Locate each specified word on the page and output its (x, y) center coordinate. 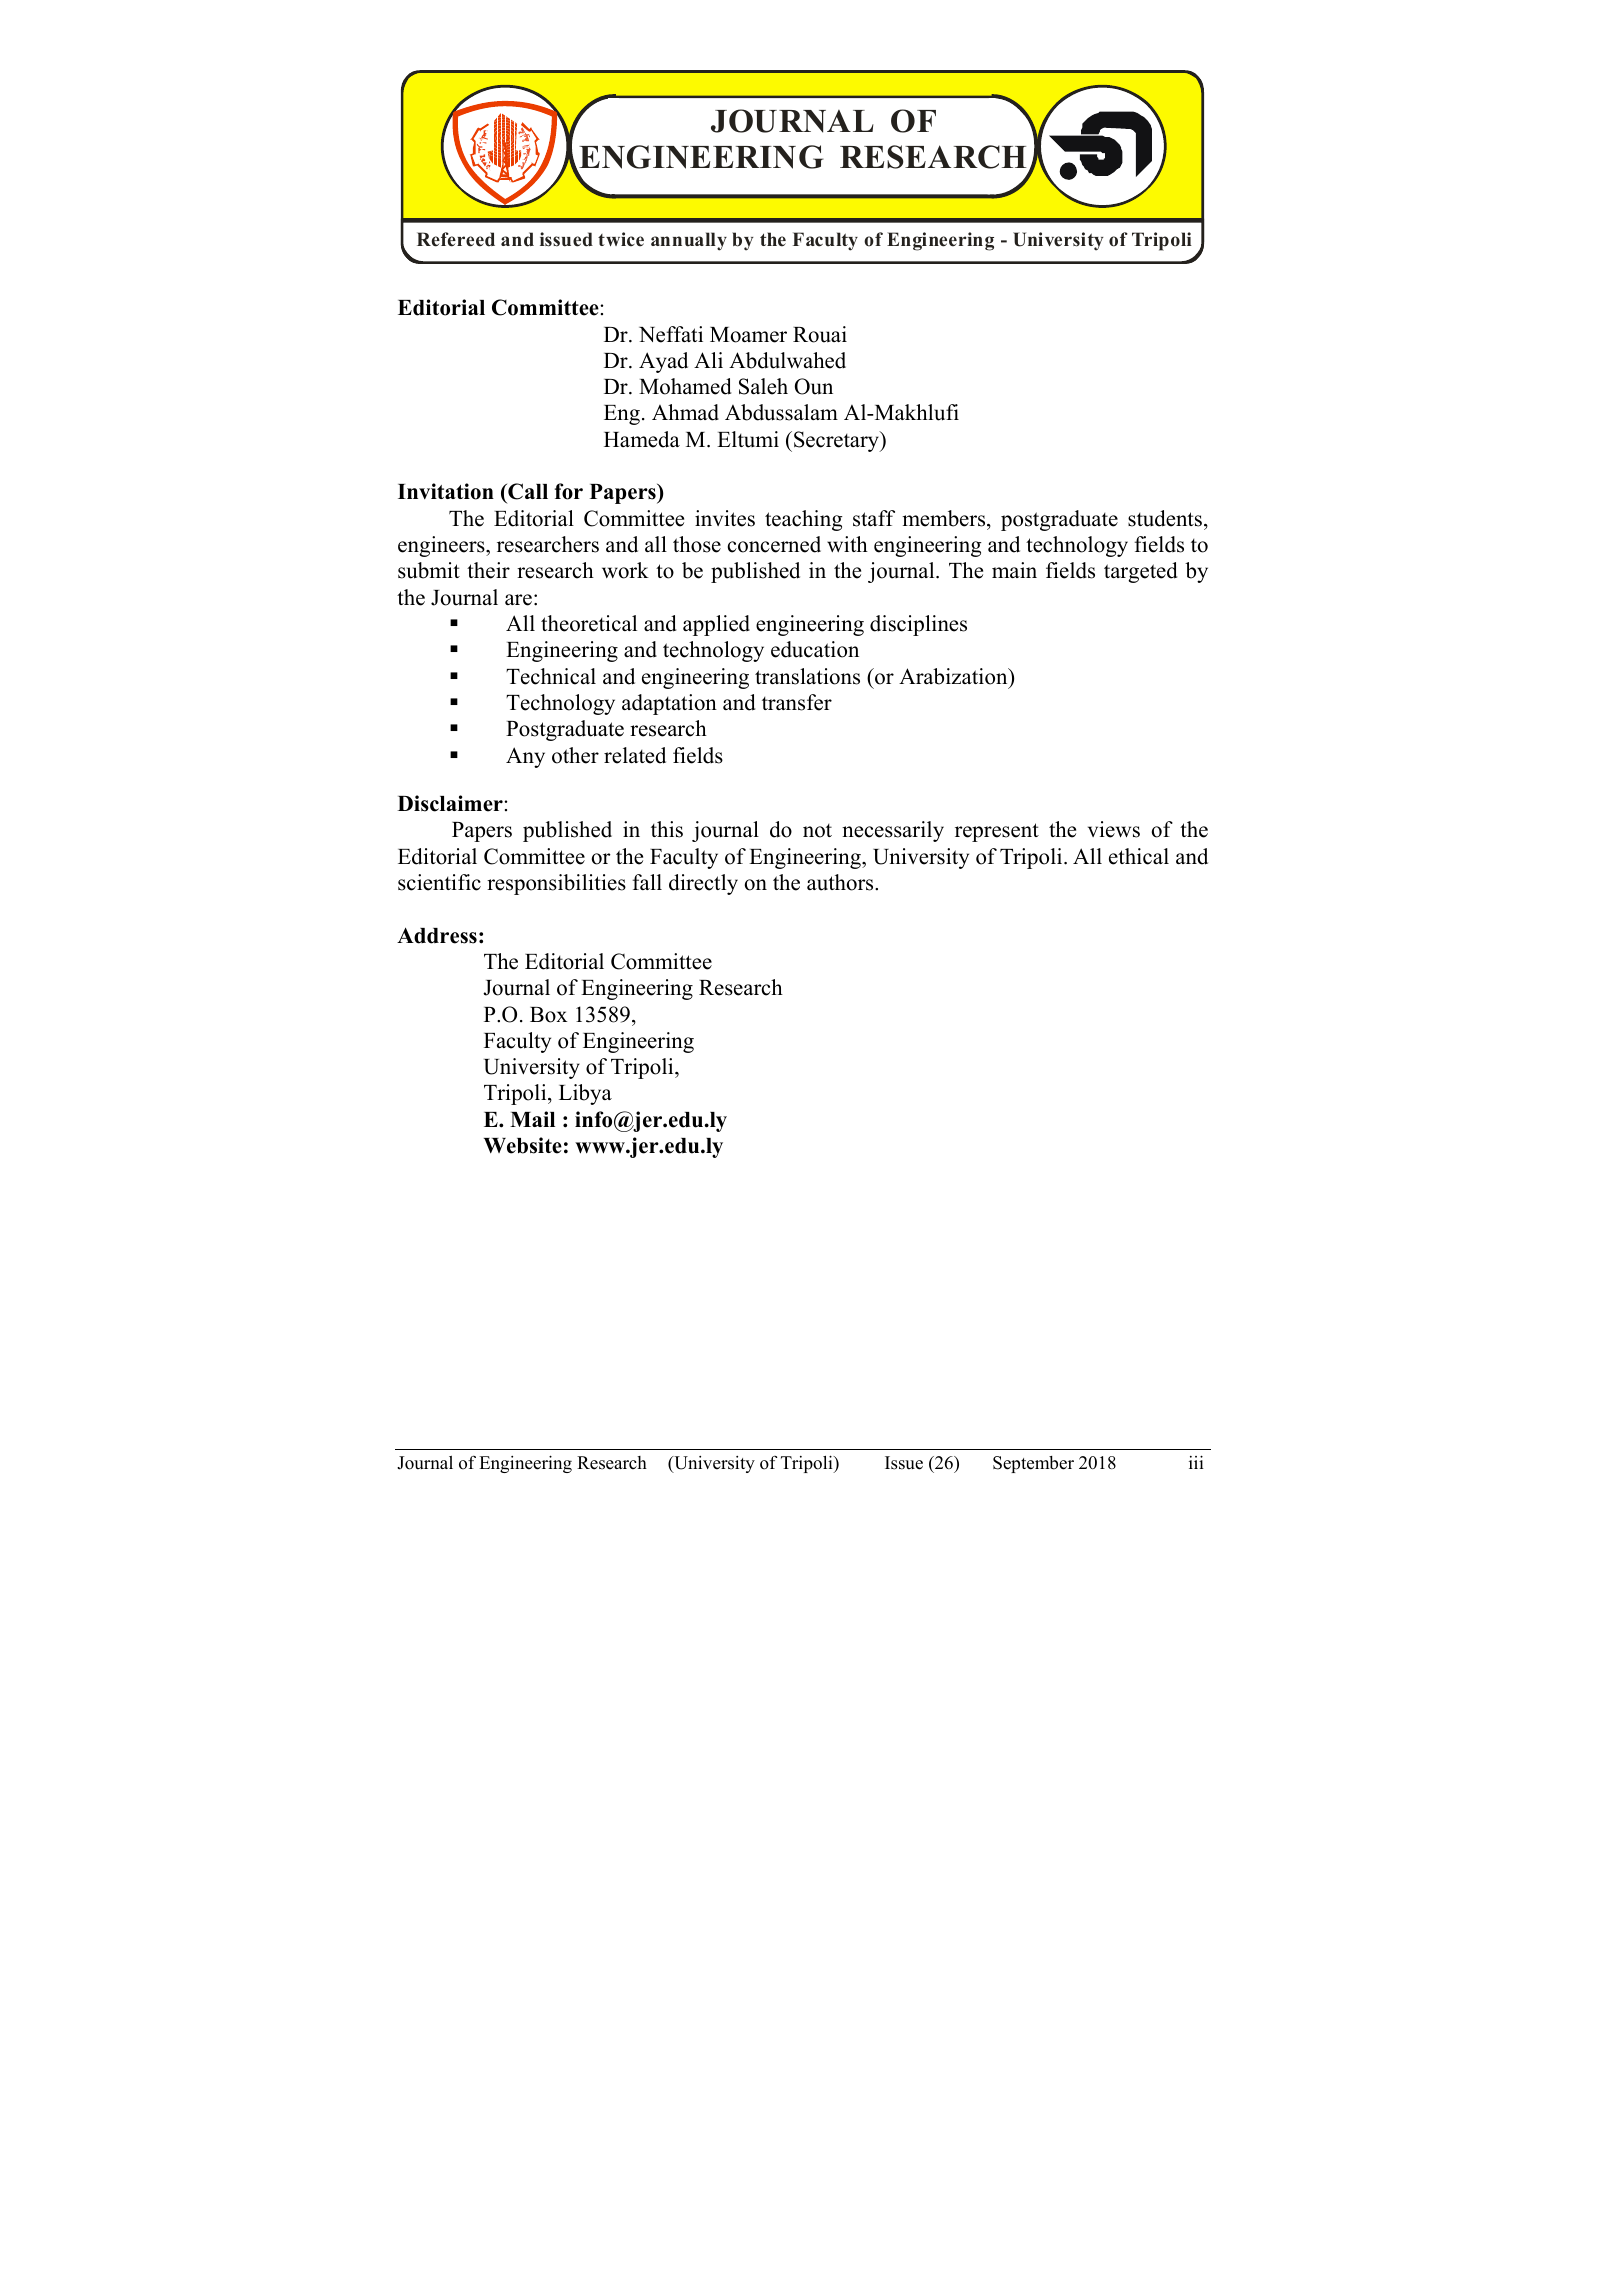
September (1033, 1464)
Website (523, 1145)
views (1114, 829)
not (817, 831)
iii (1196, 1462)
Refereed (456, 239)
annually (689, 241)
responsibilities (556, 884)
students (1165, 518)
